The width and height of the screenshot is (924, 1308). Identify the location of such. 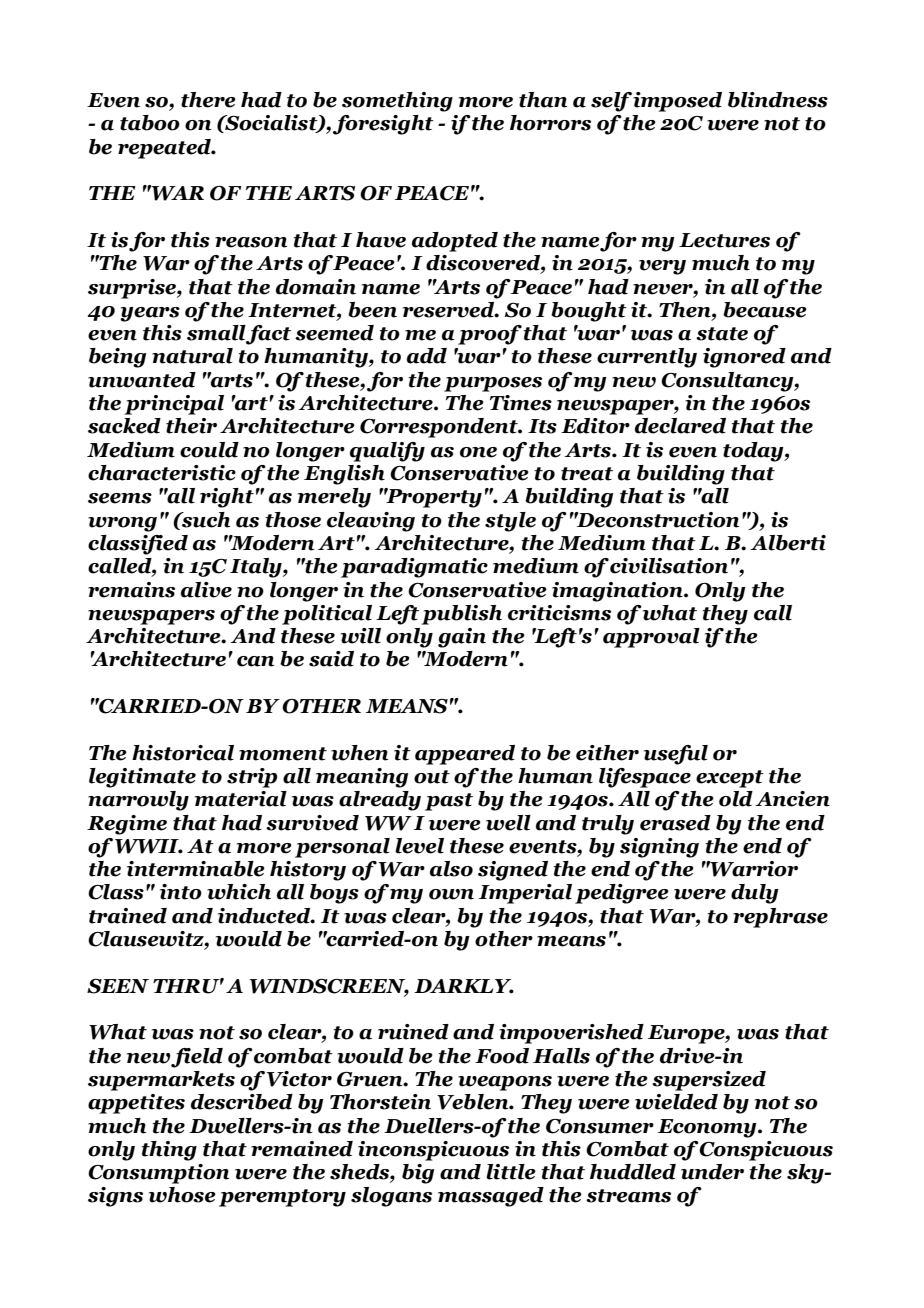
(205, 520).
